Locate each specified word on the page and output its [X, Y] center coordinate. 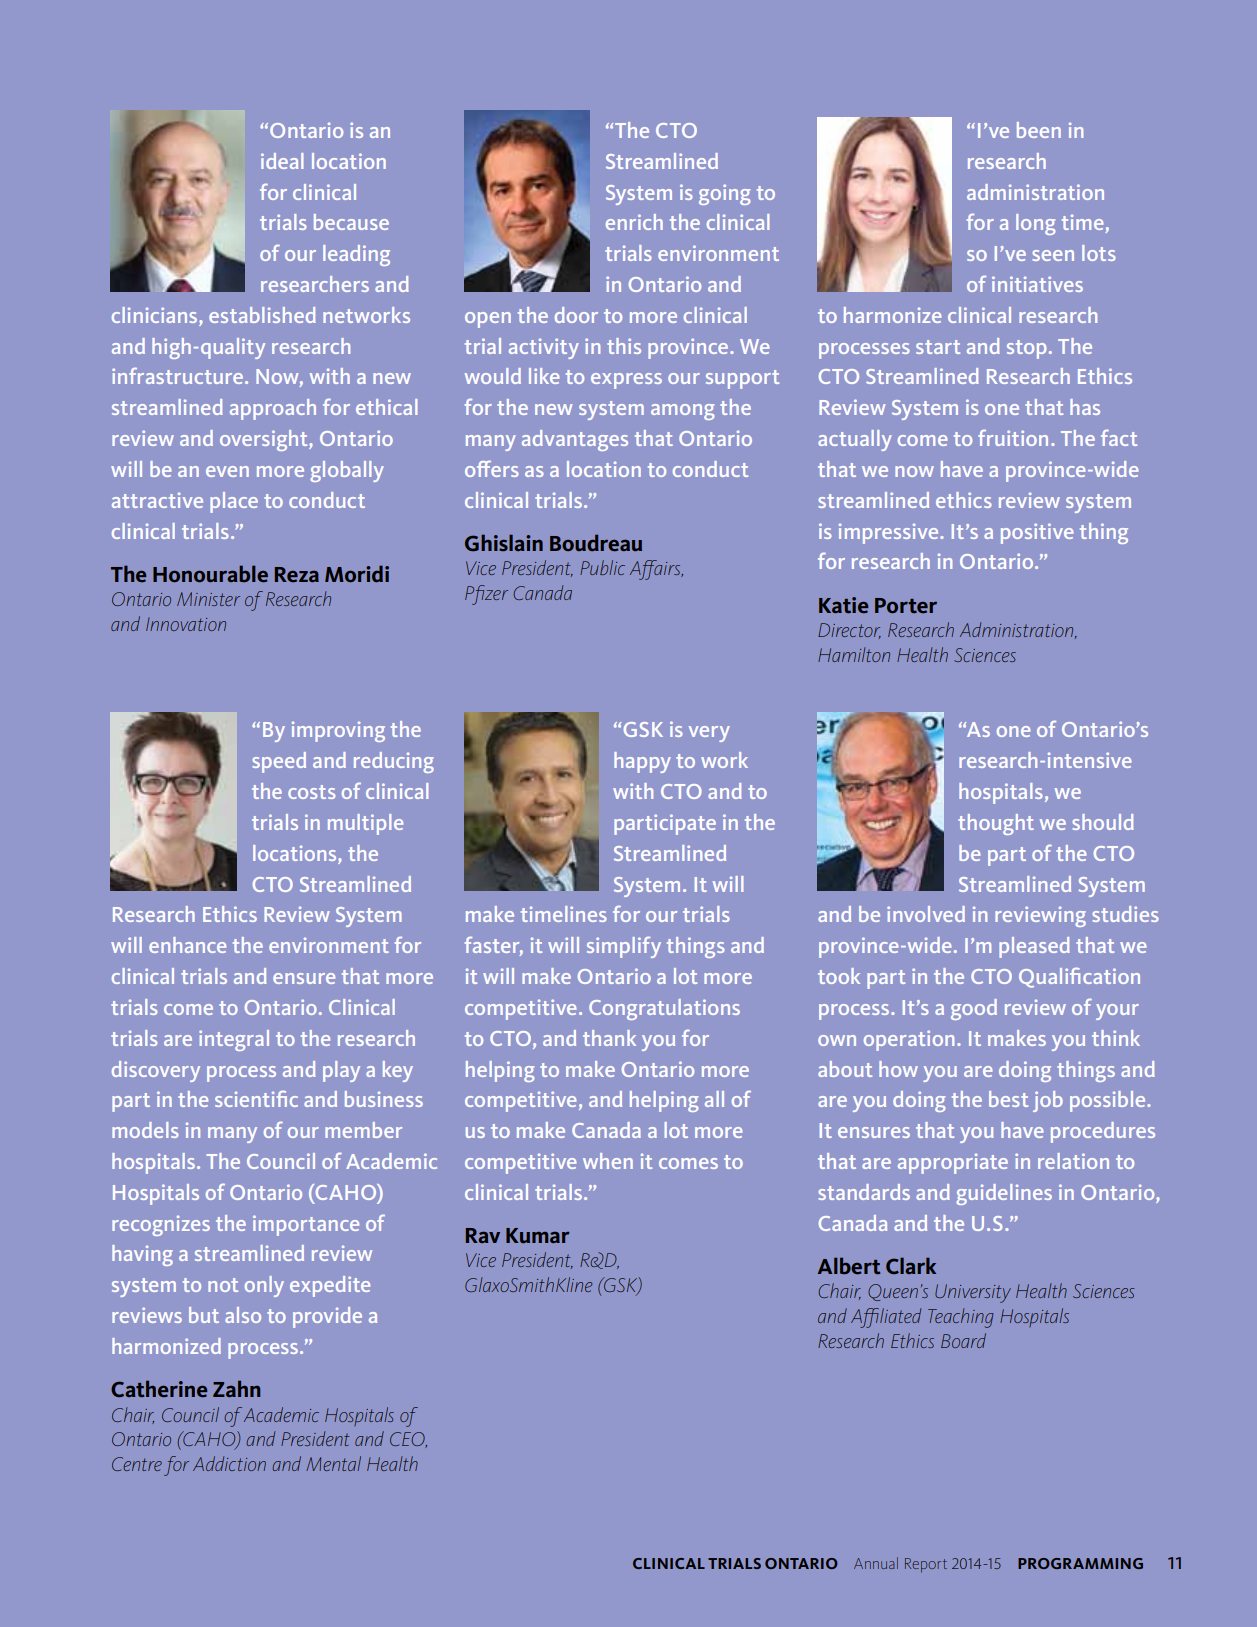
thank [609, 1038]
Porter [906, 605]
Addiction [229, 1463]
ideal [282, 161]
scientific [256, 1099]
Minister [208, 599]
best [1008, 1099]
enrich [634, 222]
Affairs [656, 570]
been [1039, 130]
